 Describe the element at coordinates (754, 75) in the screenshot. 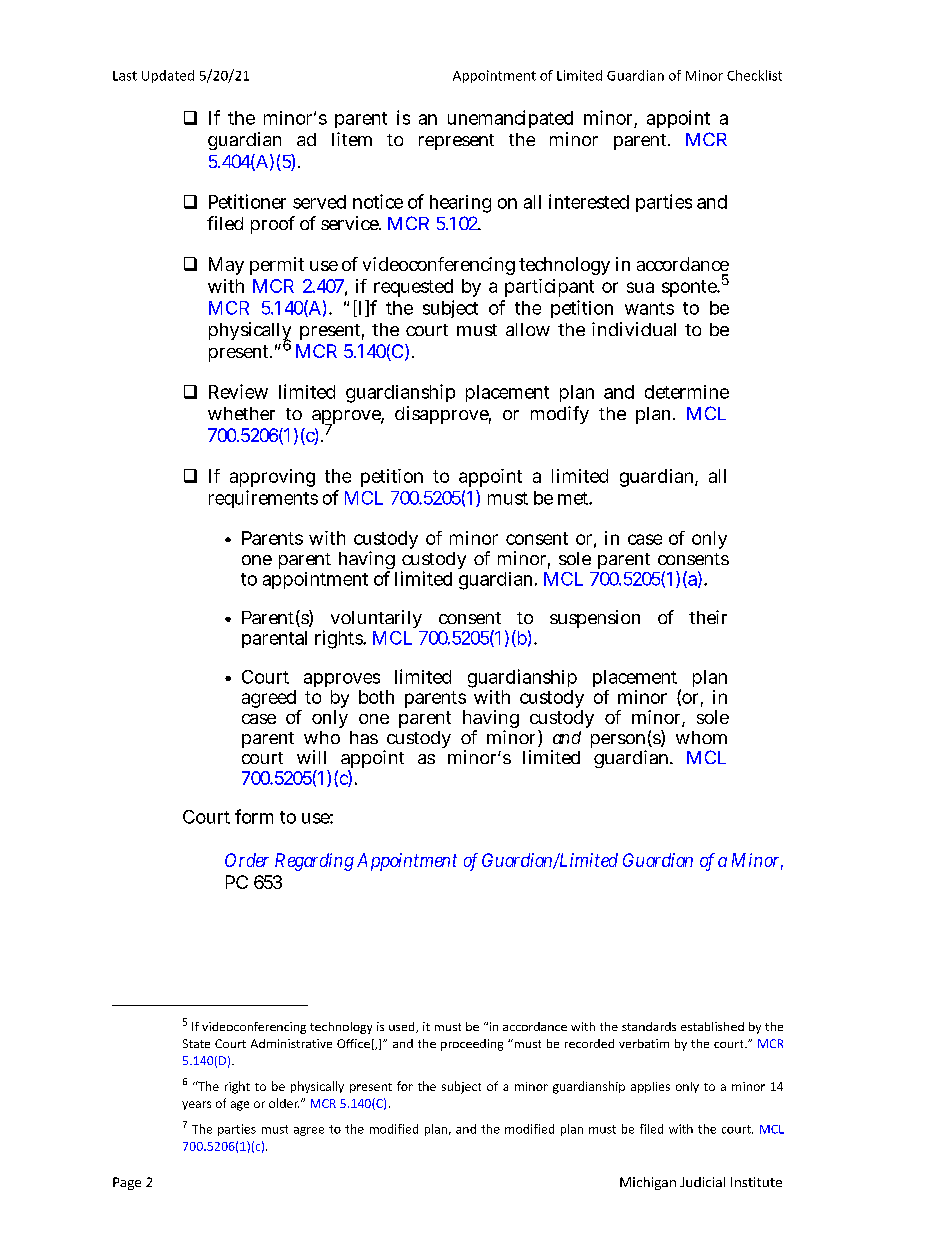

I see `Checklist` at that location.
